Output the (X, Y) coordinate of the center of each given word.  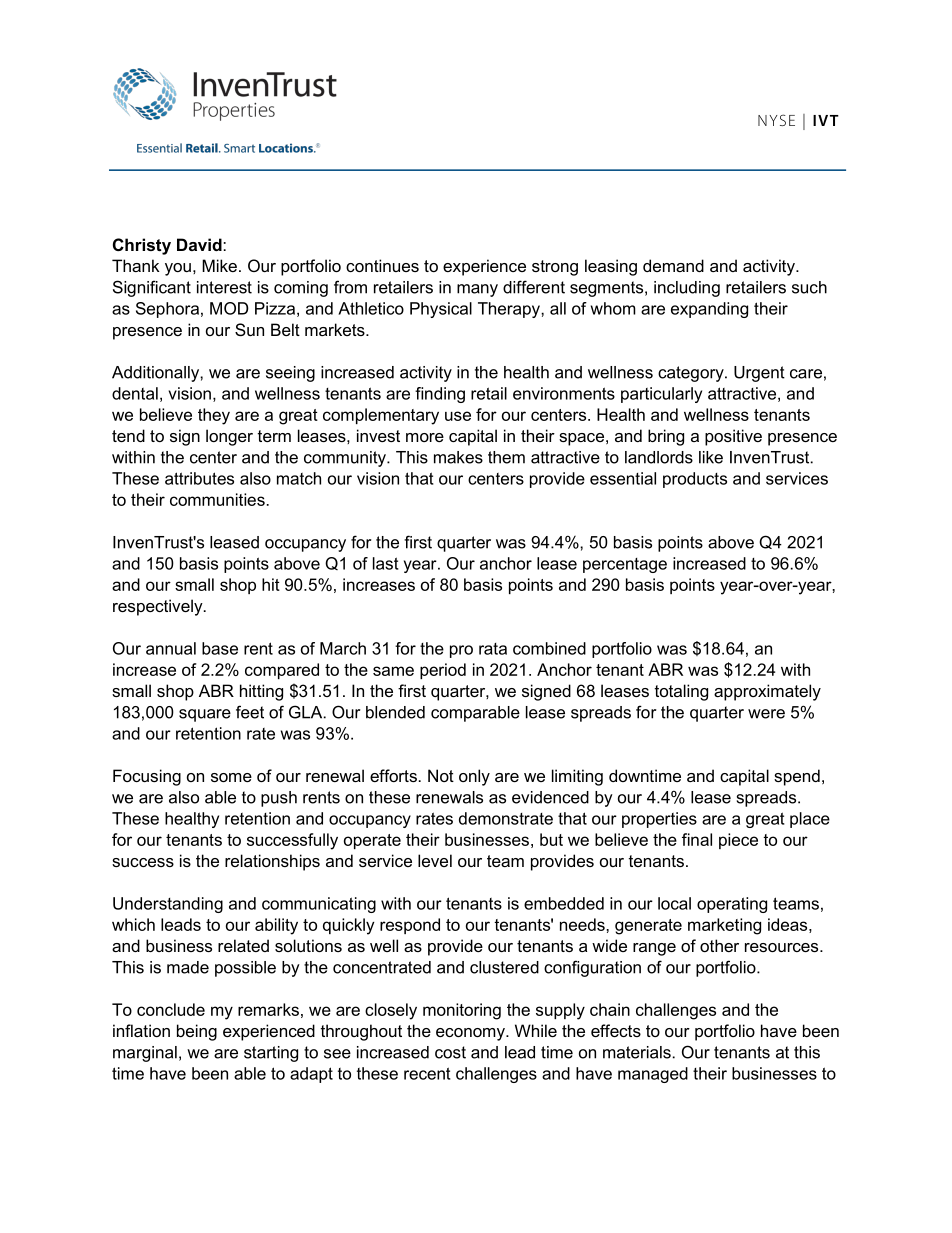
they (214, 416)
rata (493, 649)
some (231, 777)
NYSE (776, 120)
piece (738, 841)
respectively (159, 607)
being (197, 1032)
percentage (625, 565)
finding (440, 395)
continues (382, 265)
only (474, 777)
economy (471, 1034)
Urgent (759, 374)
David (200, 244)
